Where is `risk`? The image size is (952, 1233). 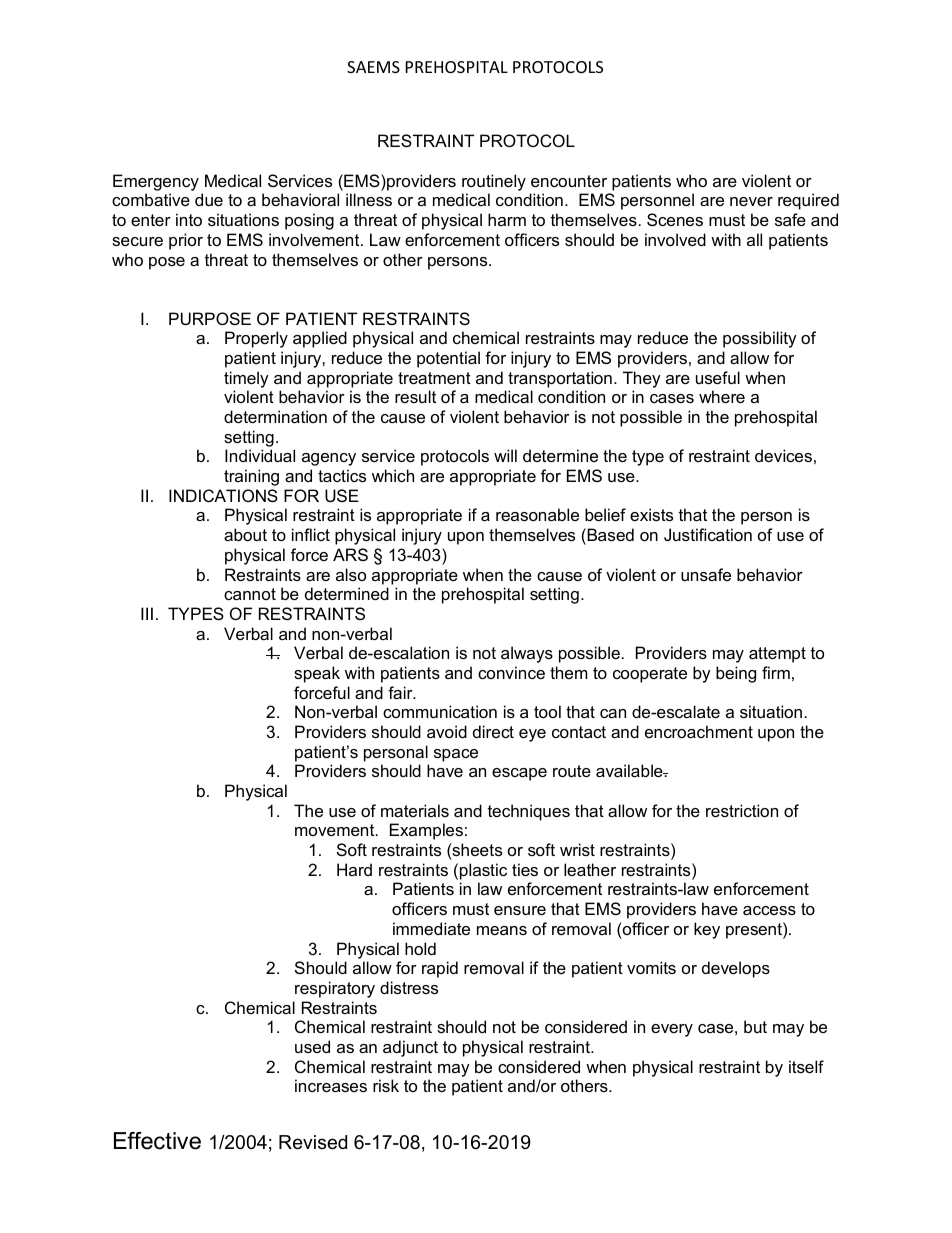
risk is located at coordinates (386, 1085).
